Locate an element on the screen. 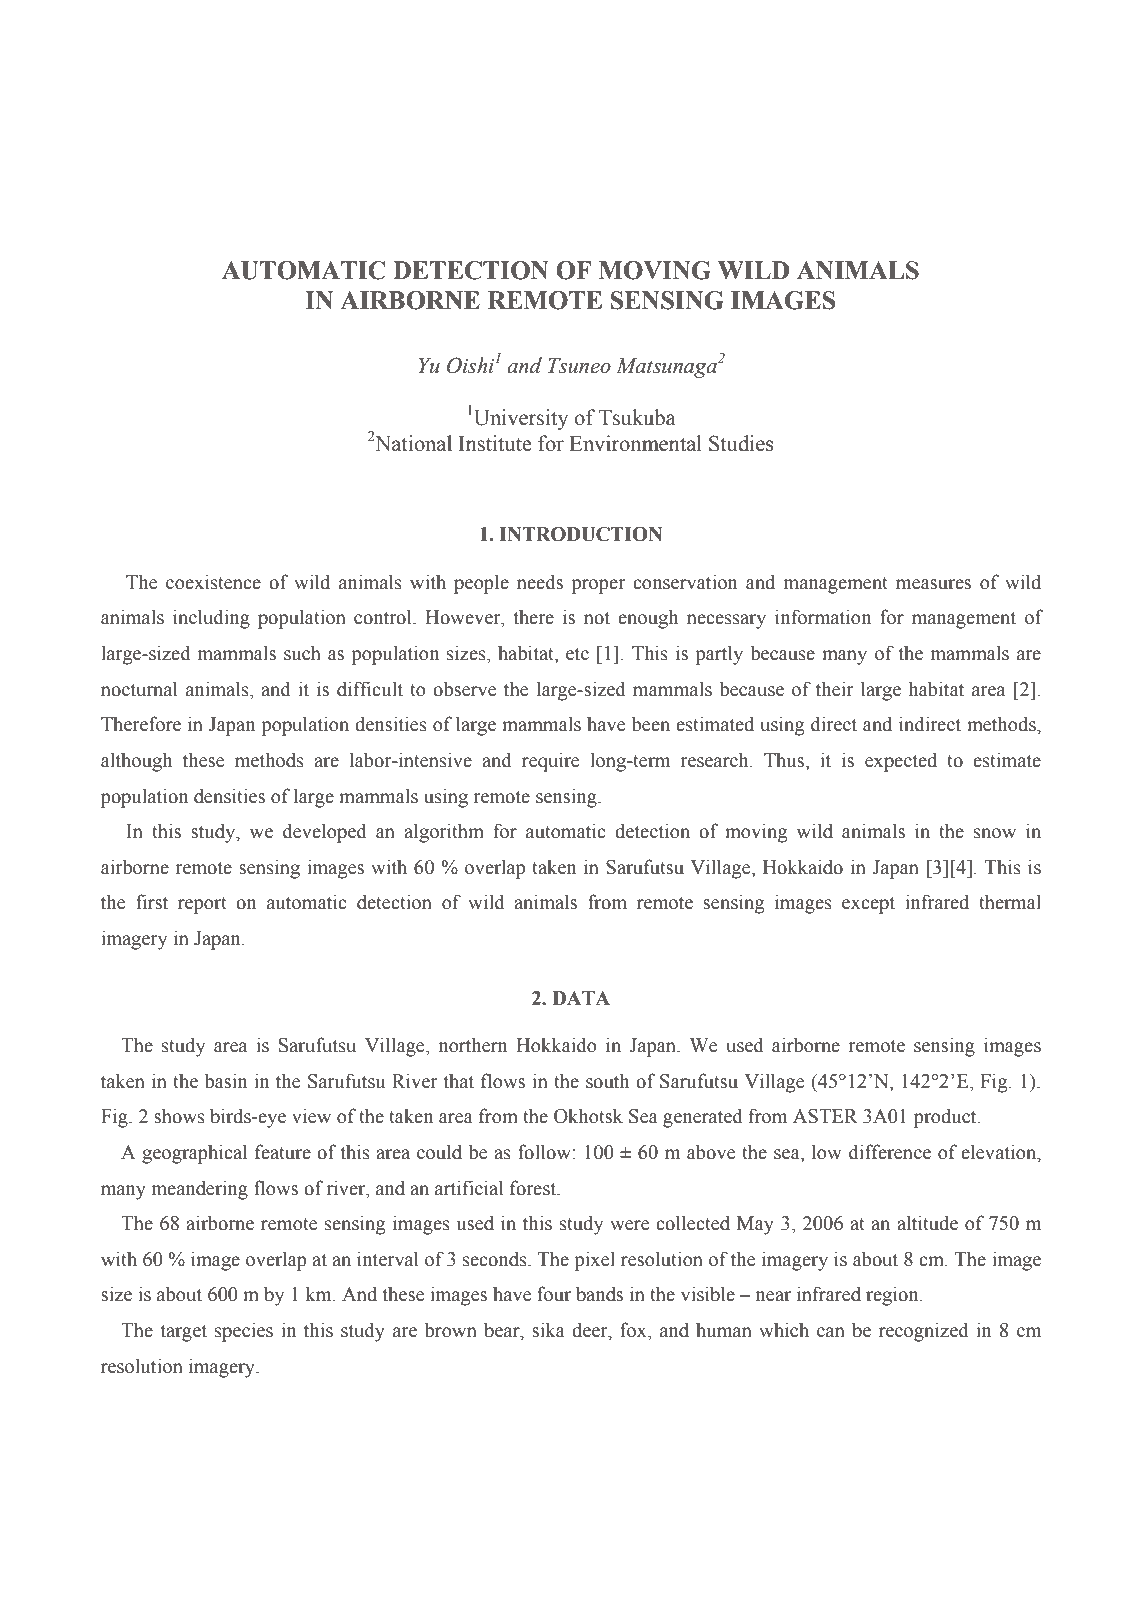 Image resolution: width=1142 pixels, height=1616 pixels. expected is located at coordinates (901, 762).
